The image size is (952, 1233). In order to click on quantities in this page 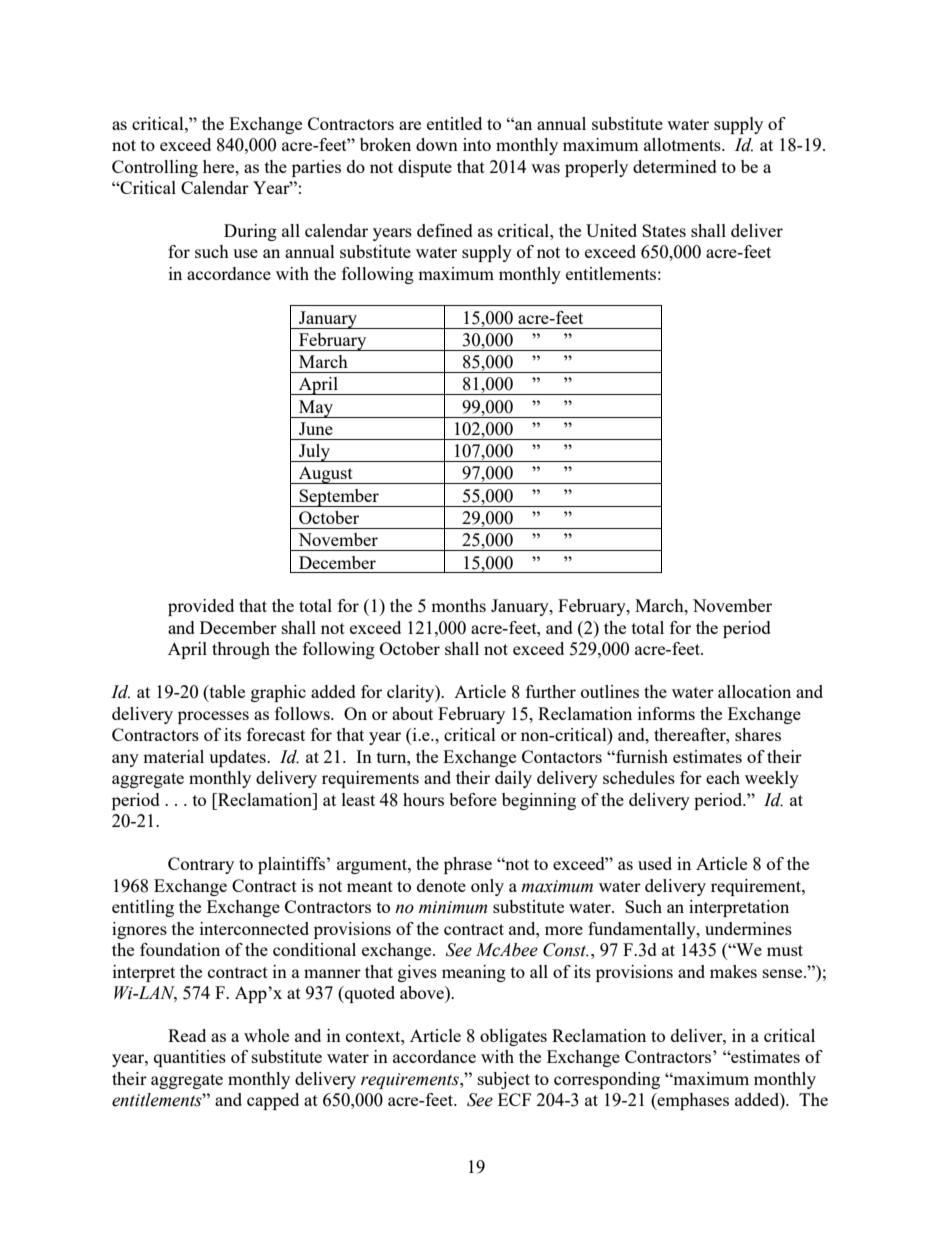, I will do `click(190, 1058)`.
